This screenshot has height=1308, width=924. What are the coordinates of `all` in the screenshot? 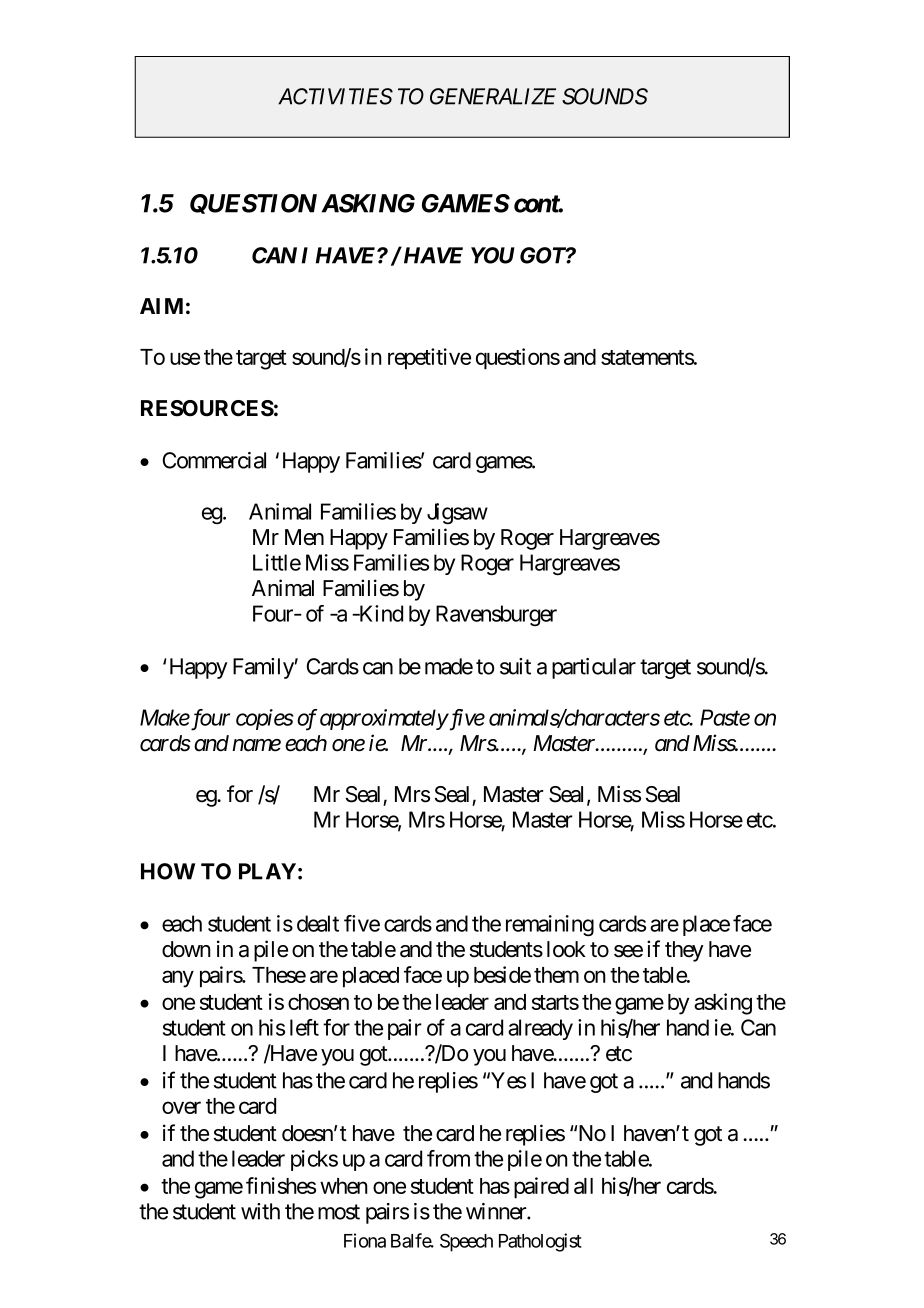 It's located at (583, 1186).
